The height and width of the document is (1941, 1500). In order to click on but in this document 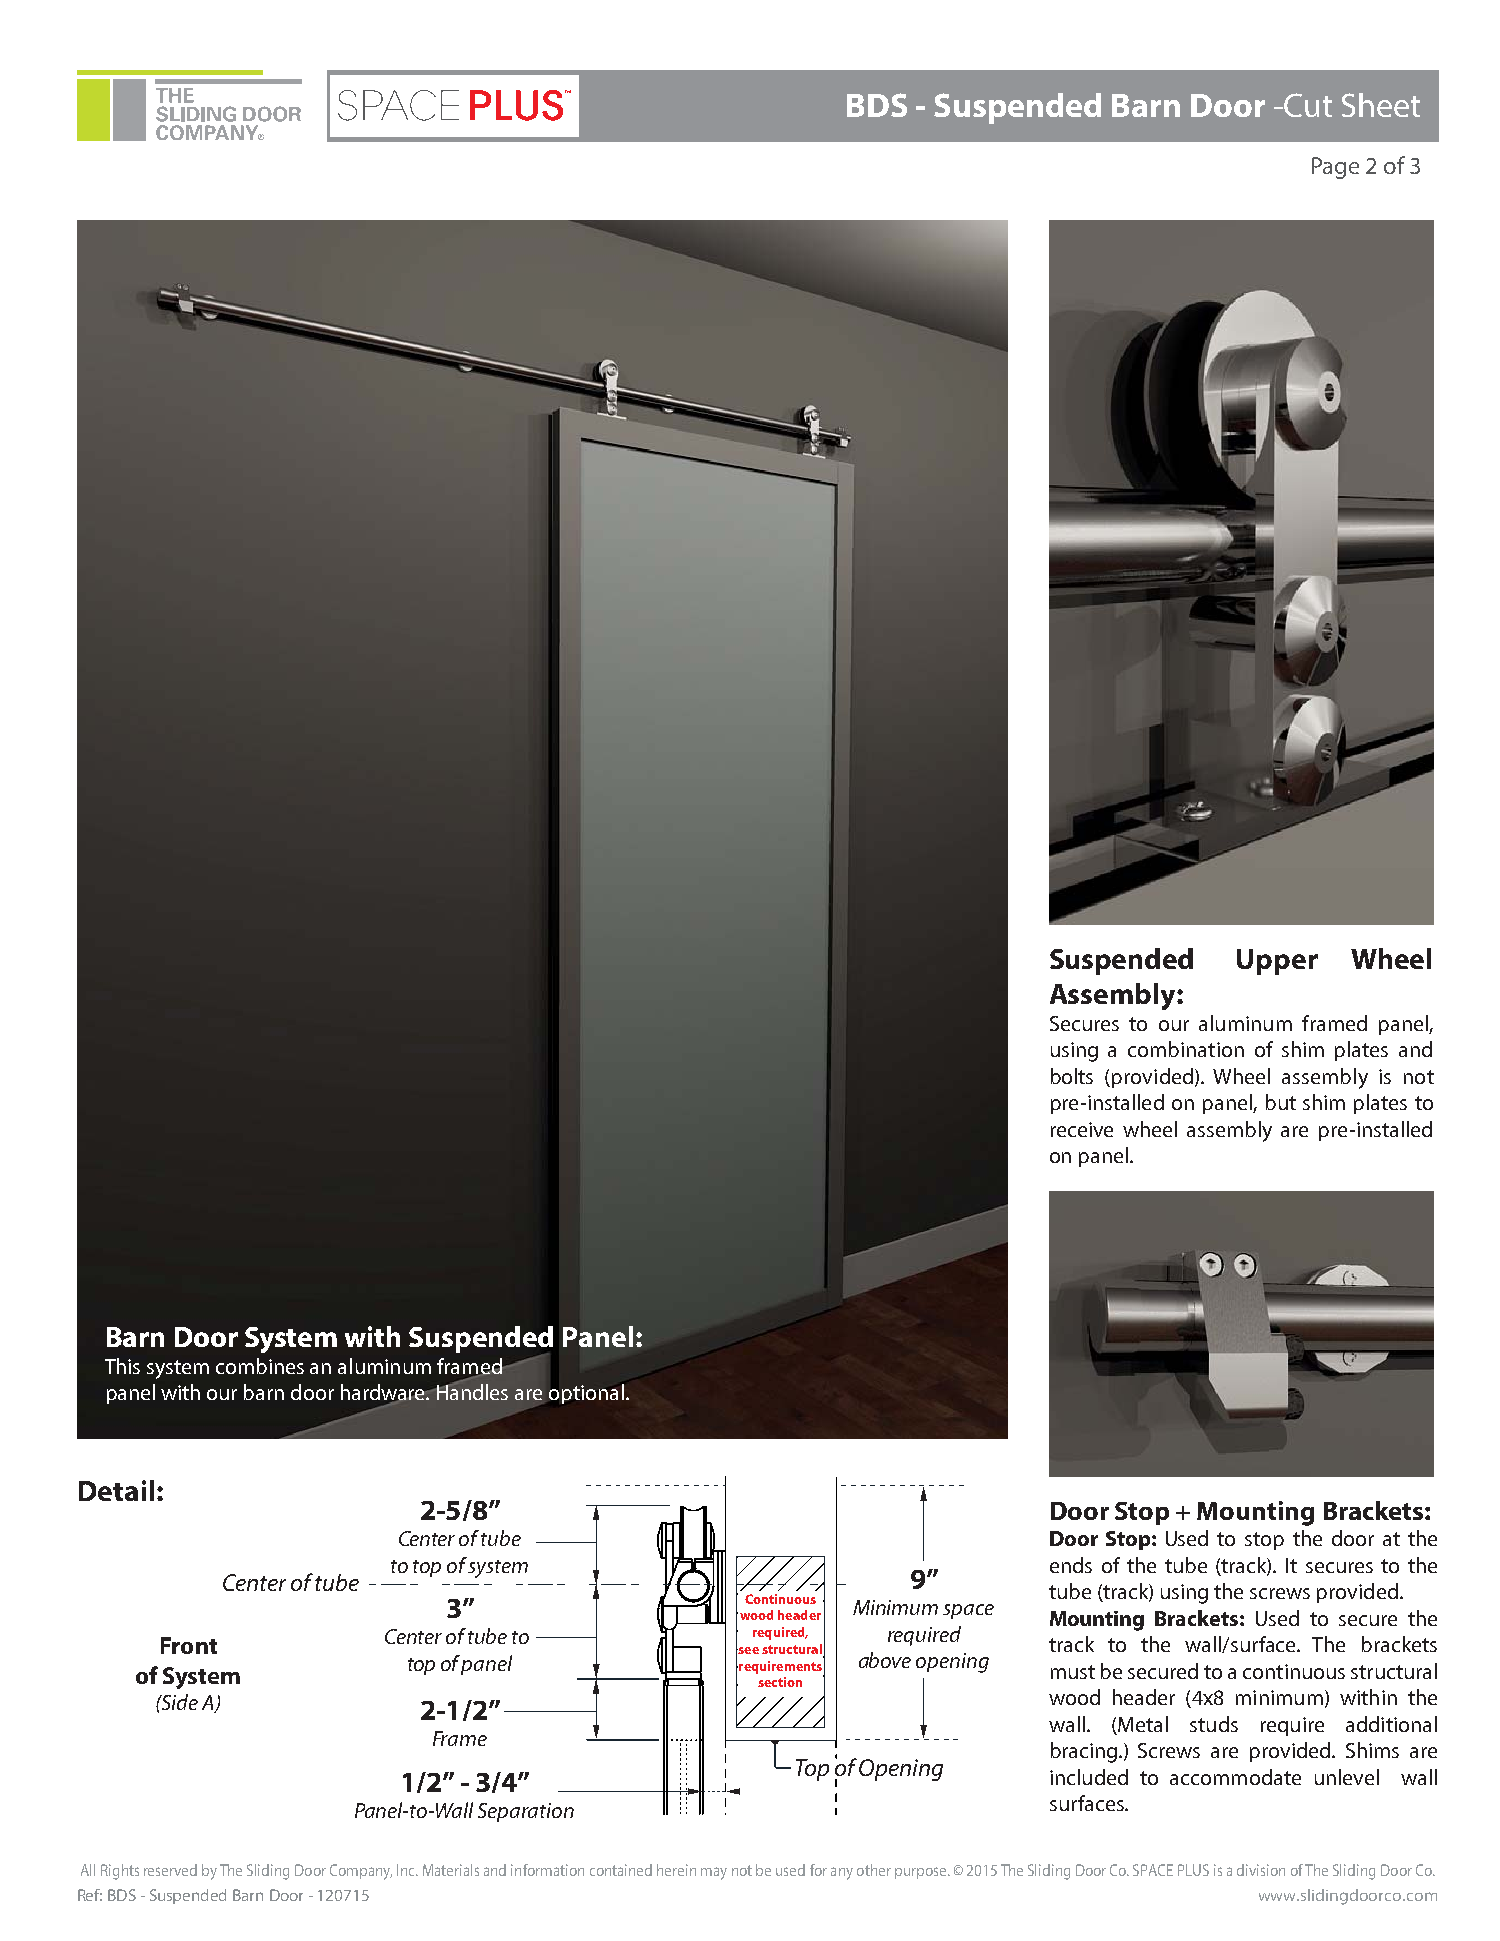, I will do `click(1281, 1102)`.
